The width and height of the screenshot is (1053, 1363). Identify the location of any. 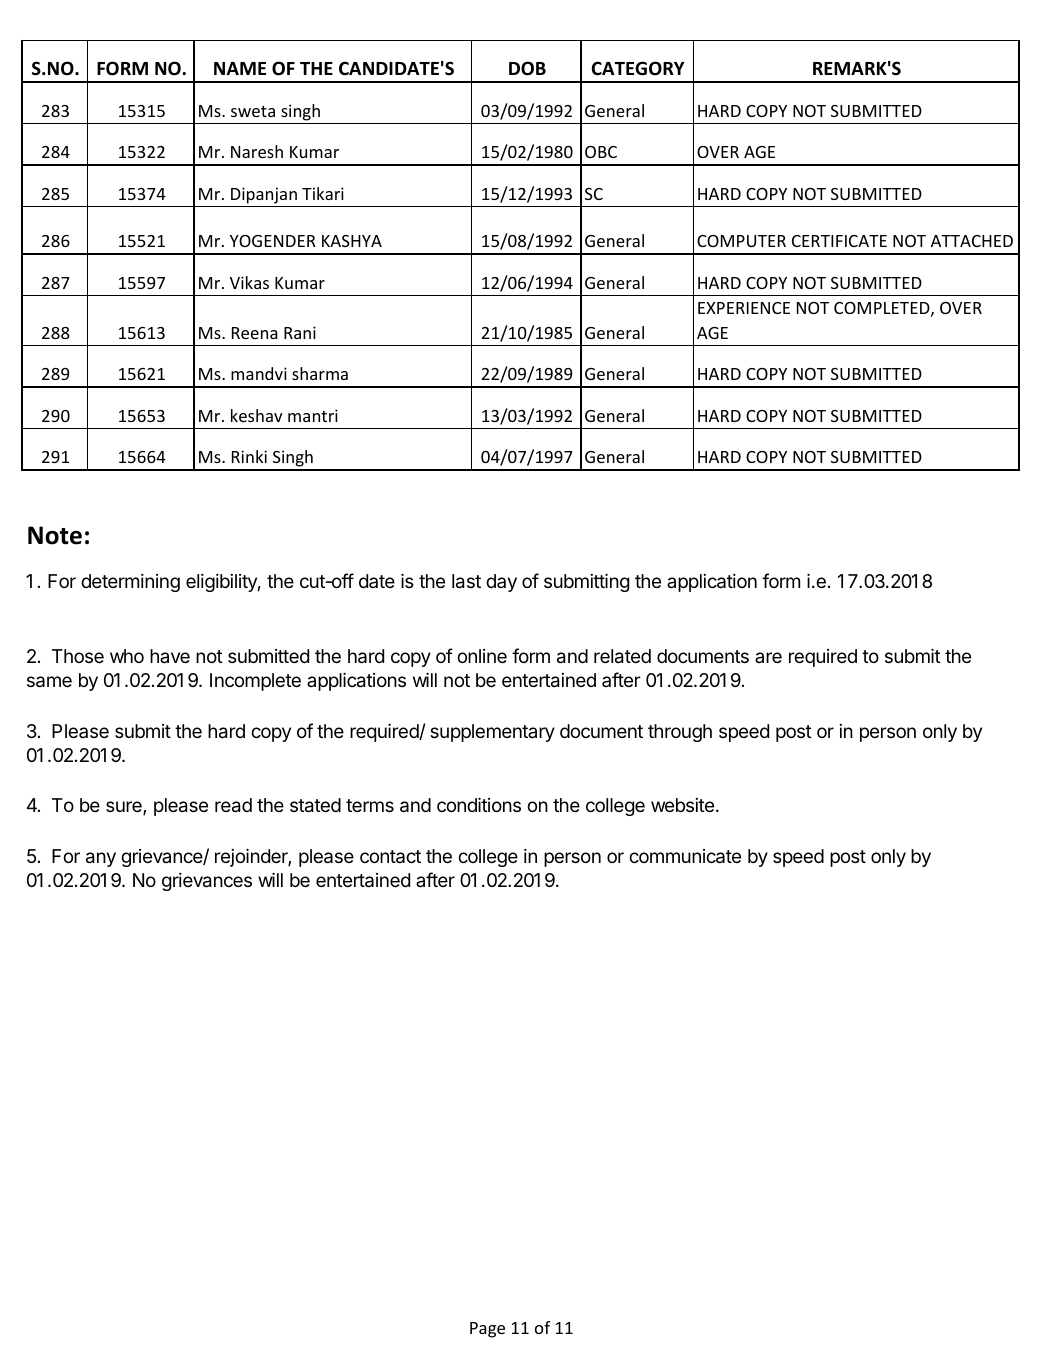
(101, 859).
